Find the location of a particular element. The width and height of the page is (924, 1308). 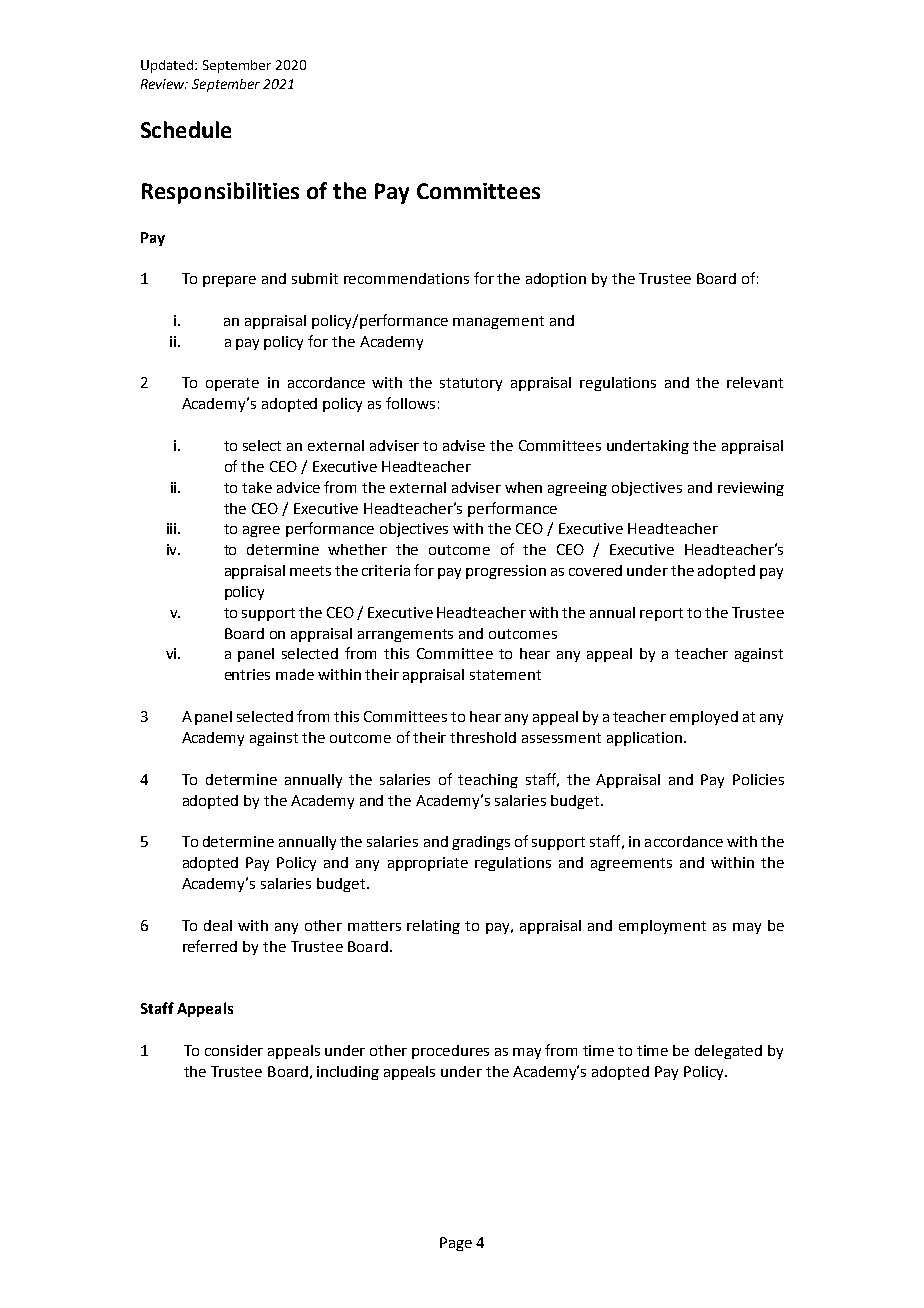

report is located at coordinates (661, 614).
